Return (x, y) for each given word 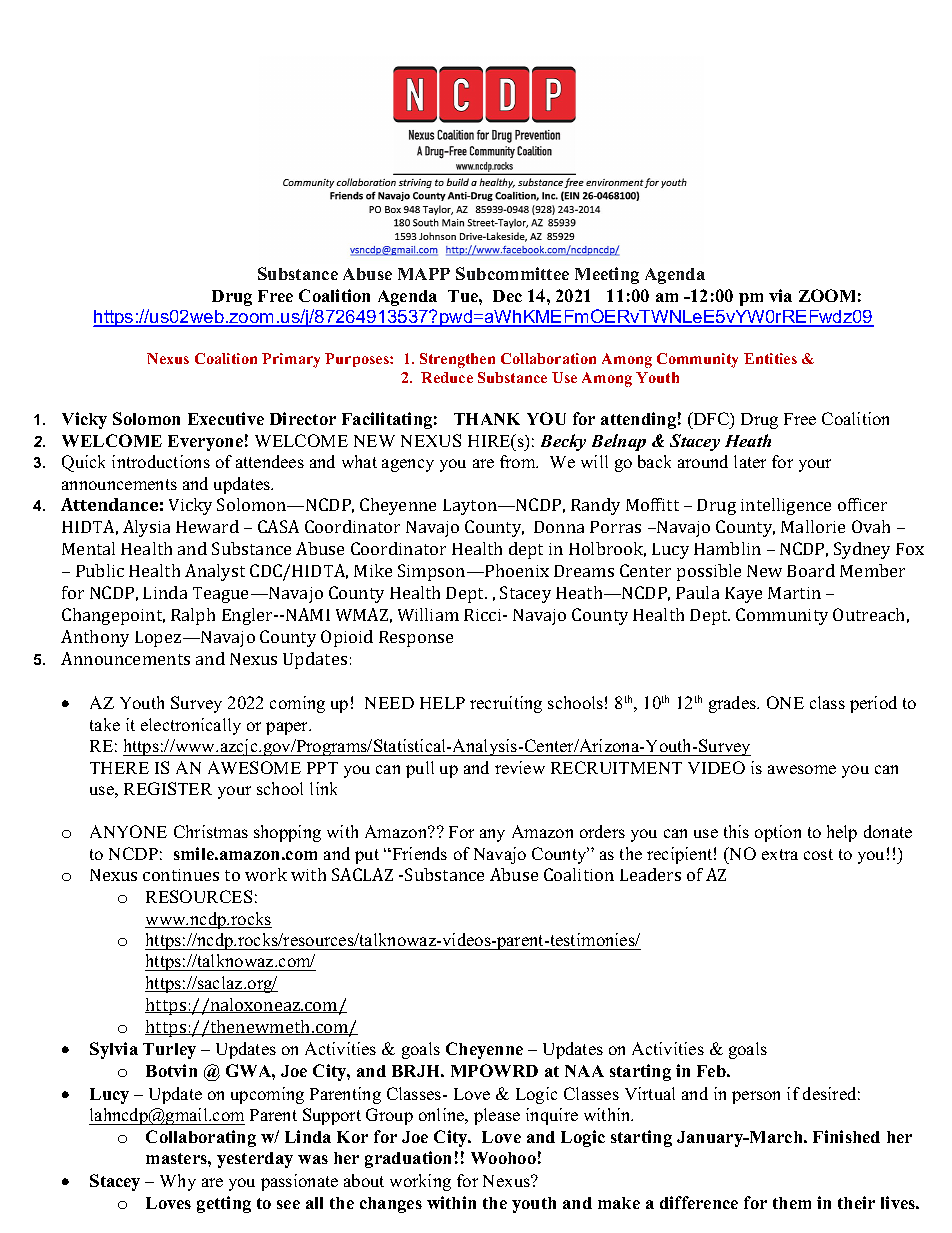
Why (178, 1182)
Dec (507, 296)
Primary (291, 360)
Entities (770, 358)
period (873, 704)
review (520, 767)
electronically (191, 726)
